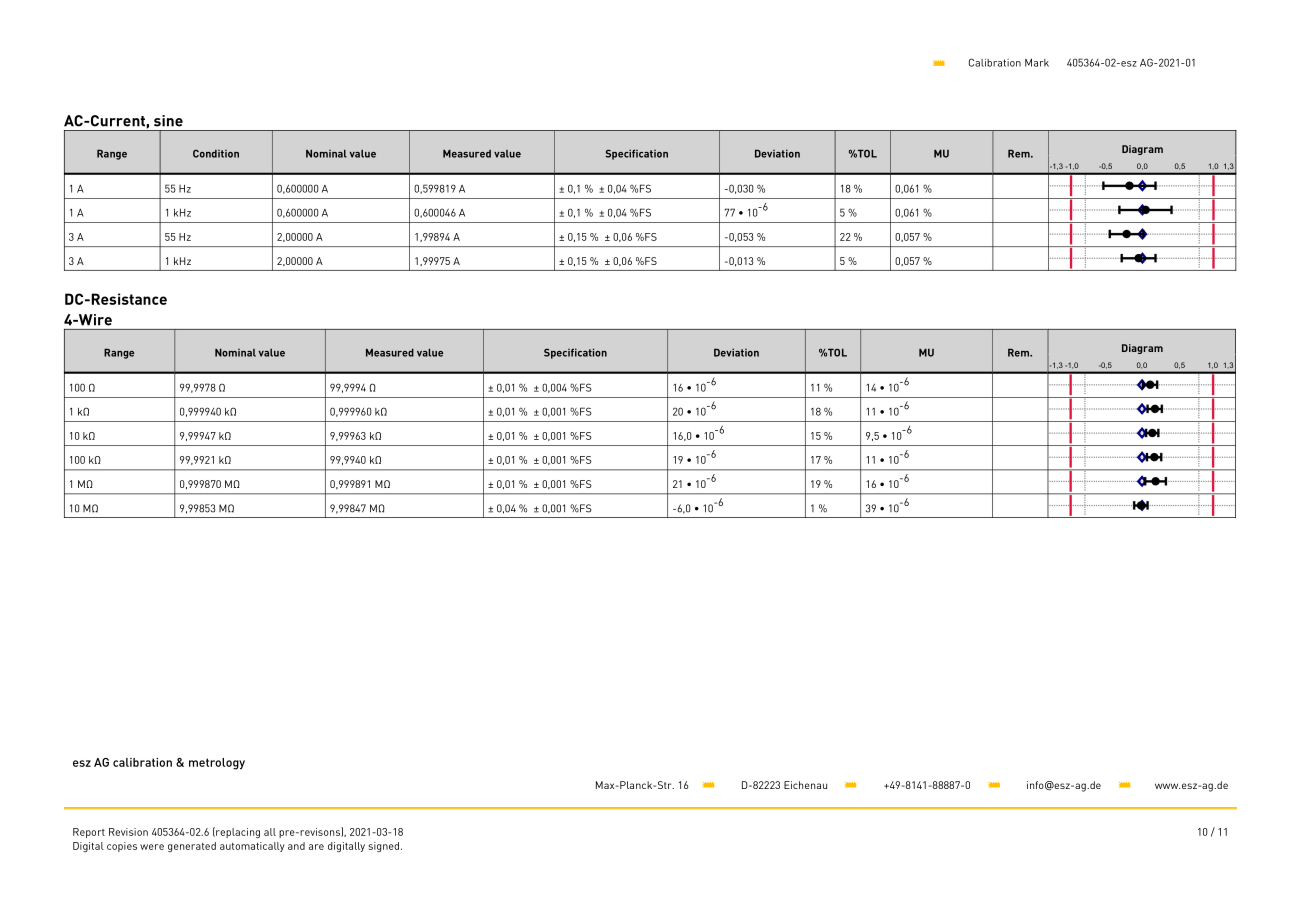 The image size is (1308, 924). What do you see at coordinates (89, 833) in the screenshot?
I see `Report` at bounding box center [89, 833].
